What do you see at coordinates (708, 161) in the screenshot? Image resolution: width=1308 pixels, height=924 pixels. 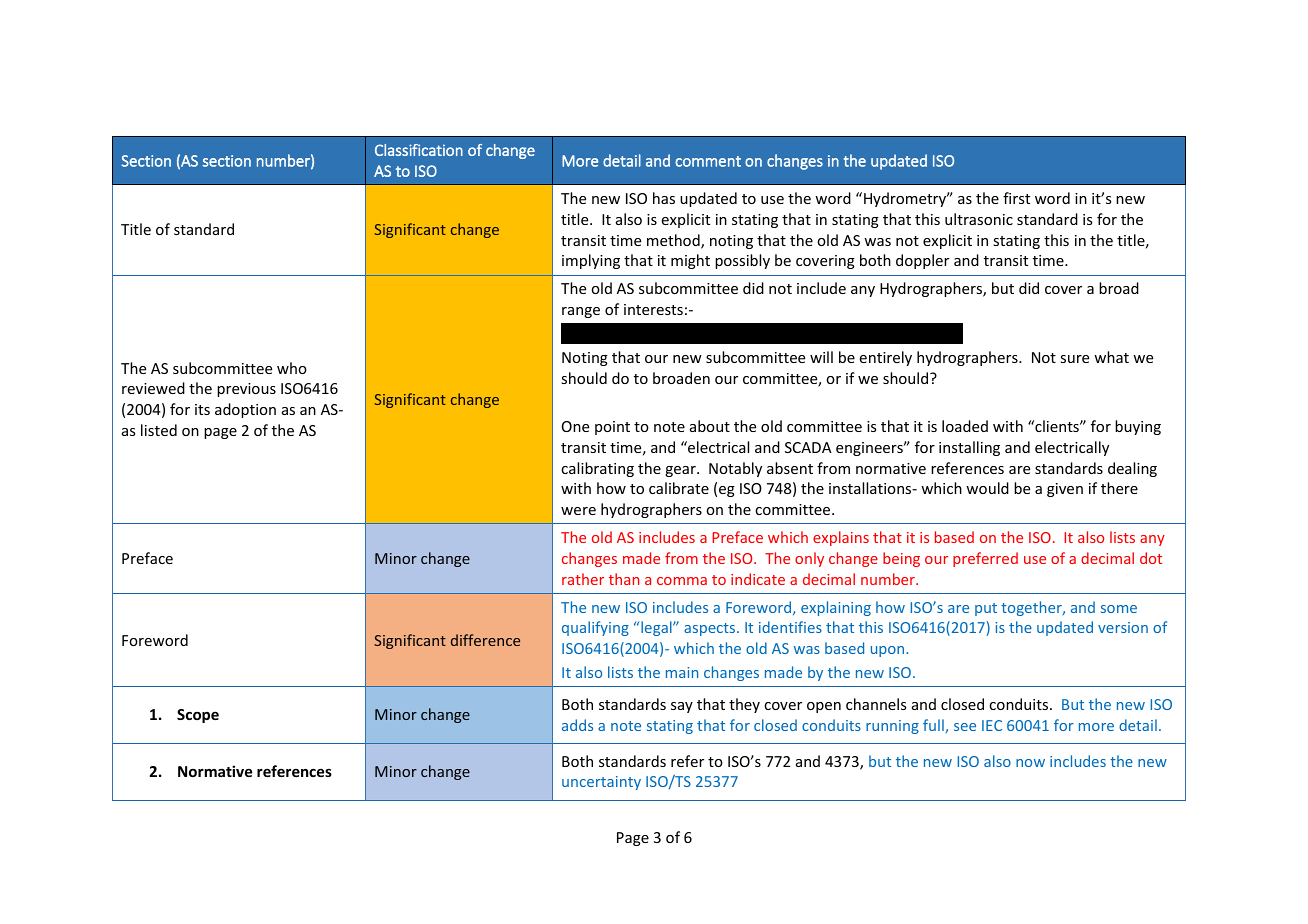 I see `comment` at bounding box center [708, 161].
